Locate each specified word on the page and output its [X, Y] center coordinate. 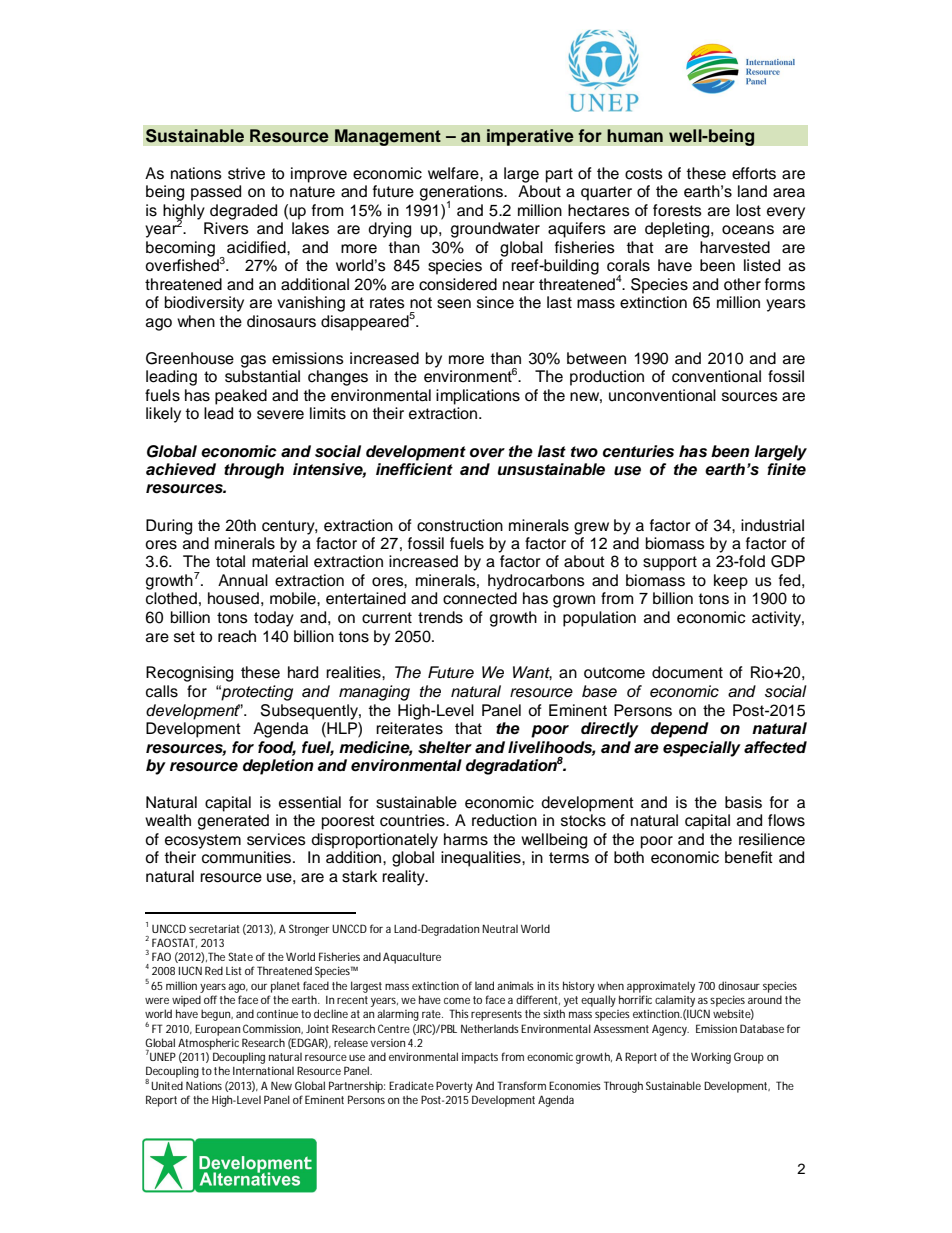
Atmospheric [208, 1044]
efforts [754, 173]
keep [731, 582]
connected [480, 598]
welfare [454, 173]
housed [233, 598]
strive [246, 173]
